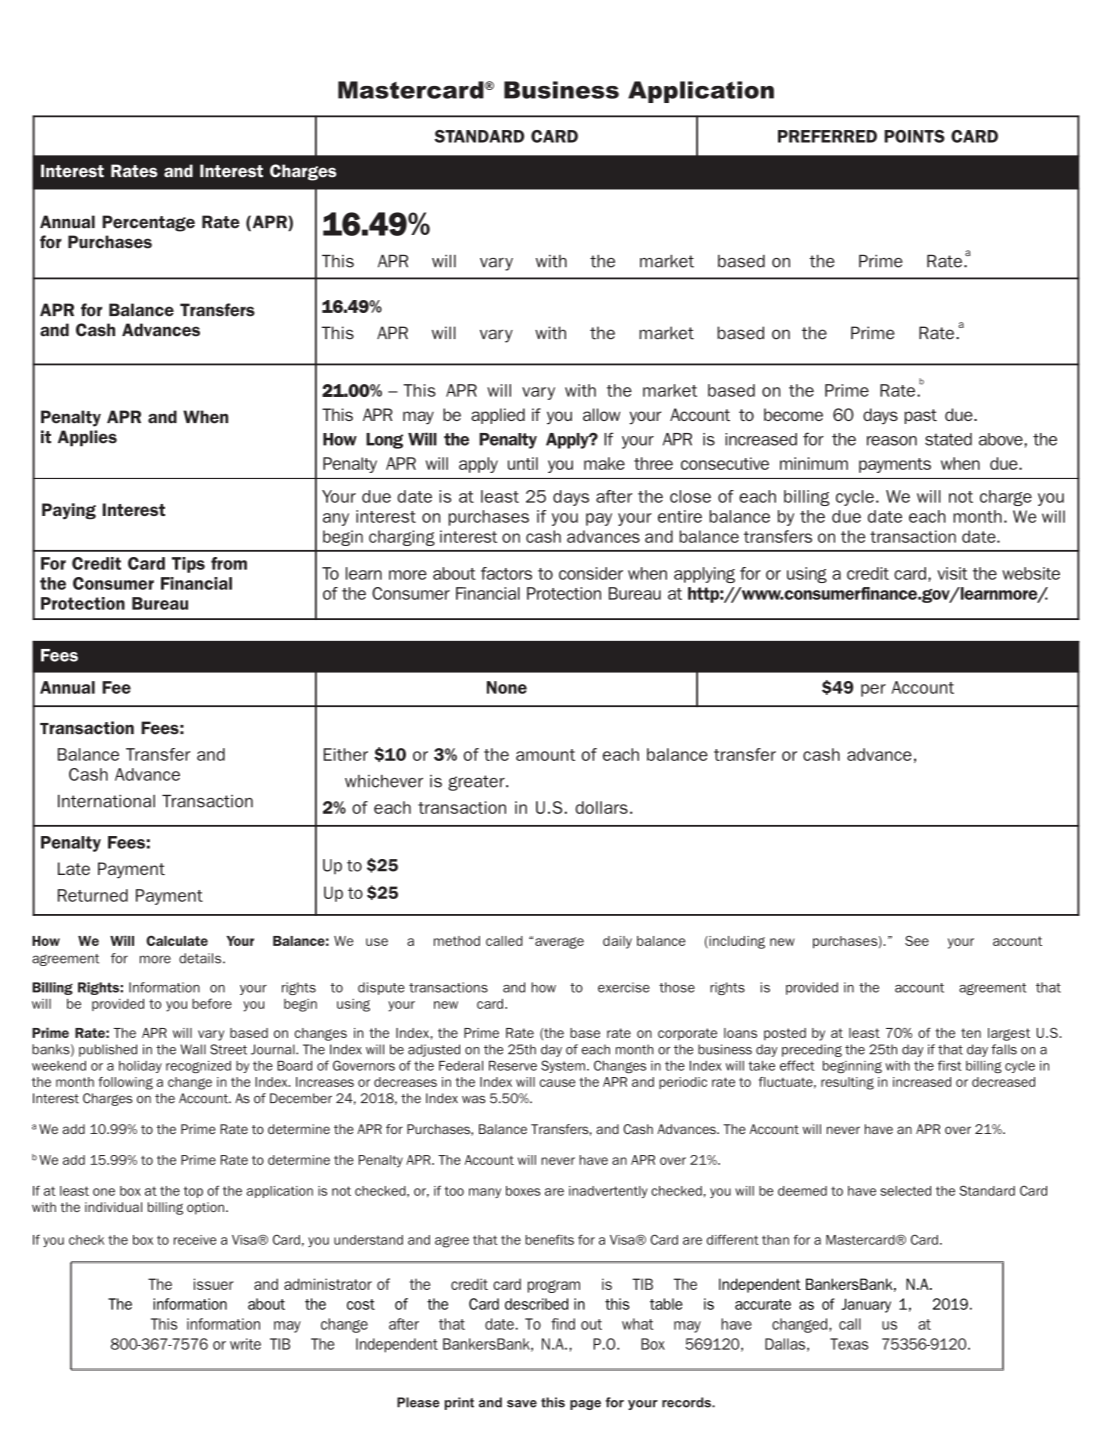  Describe the element at coordinates (827, 136) in the page. I see `PREFERRED` at that location.
